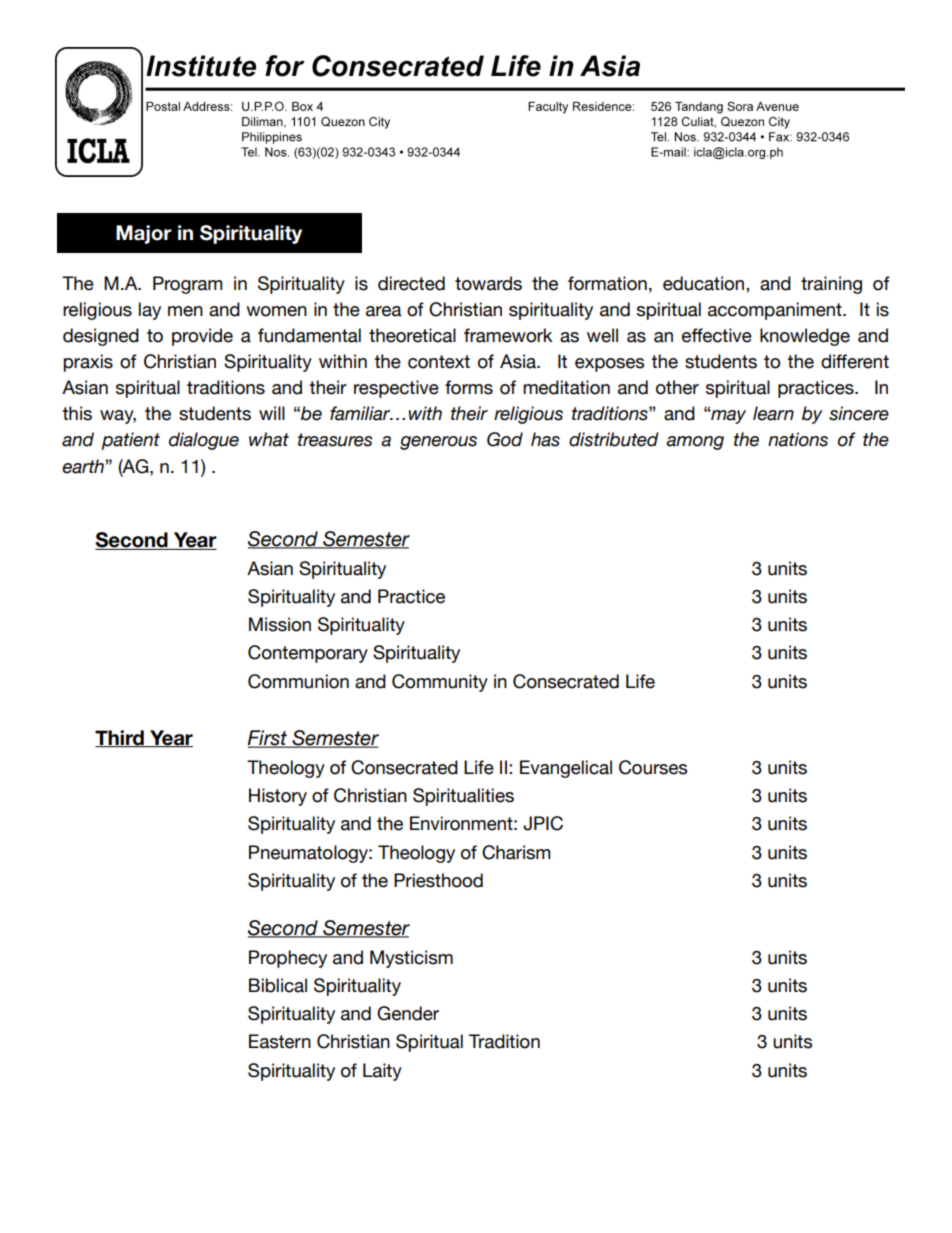 The image size is (952, 1233). What do you see at coordinates (705, 283) in the image?
I see `education` at bounding box center [705, 283].
